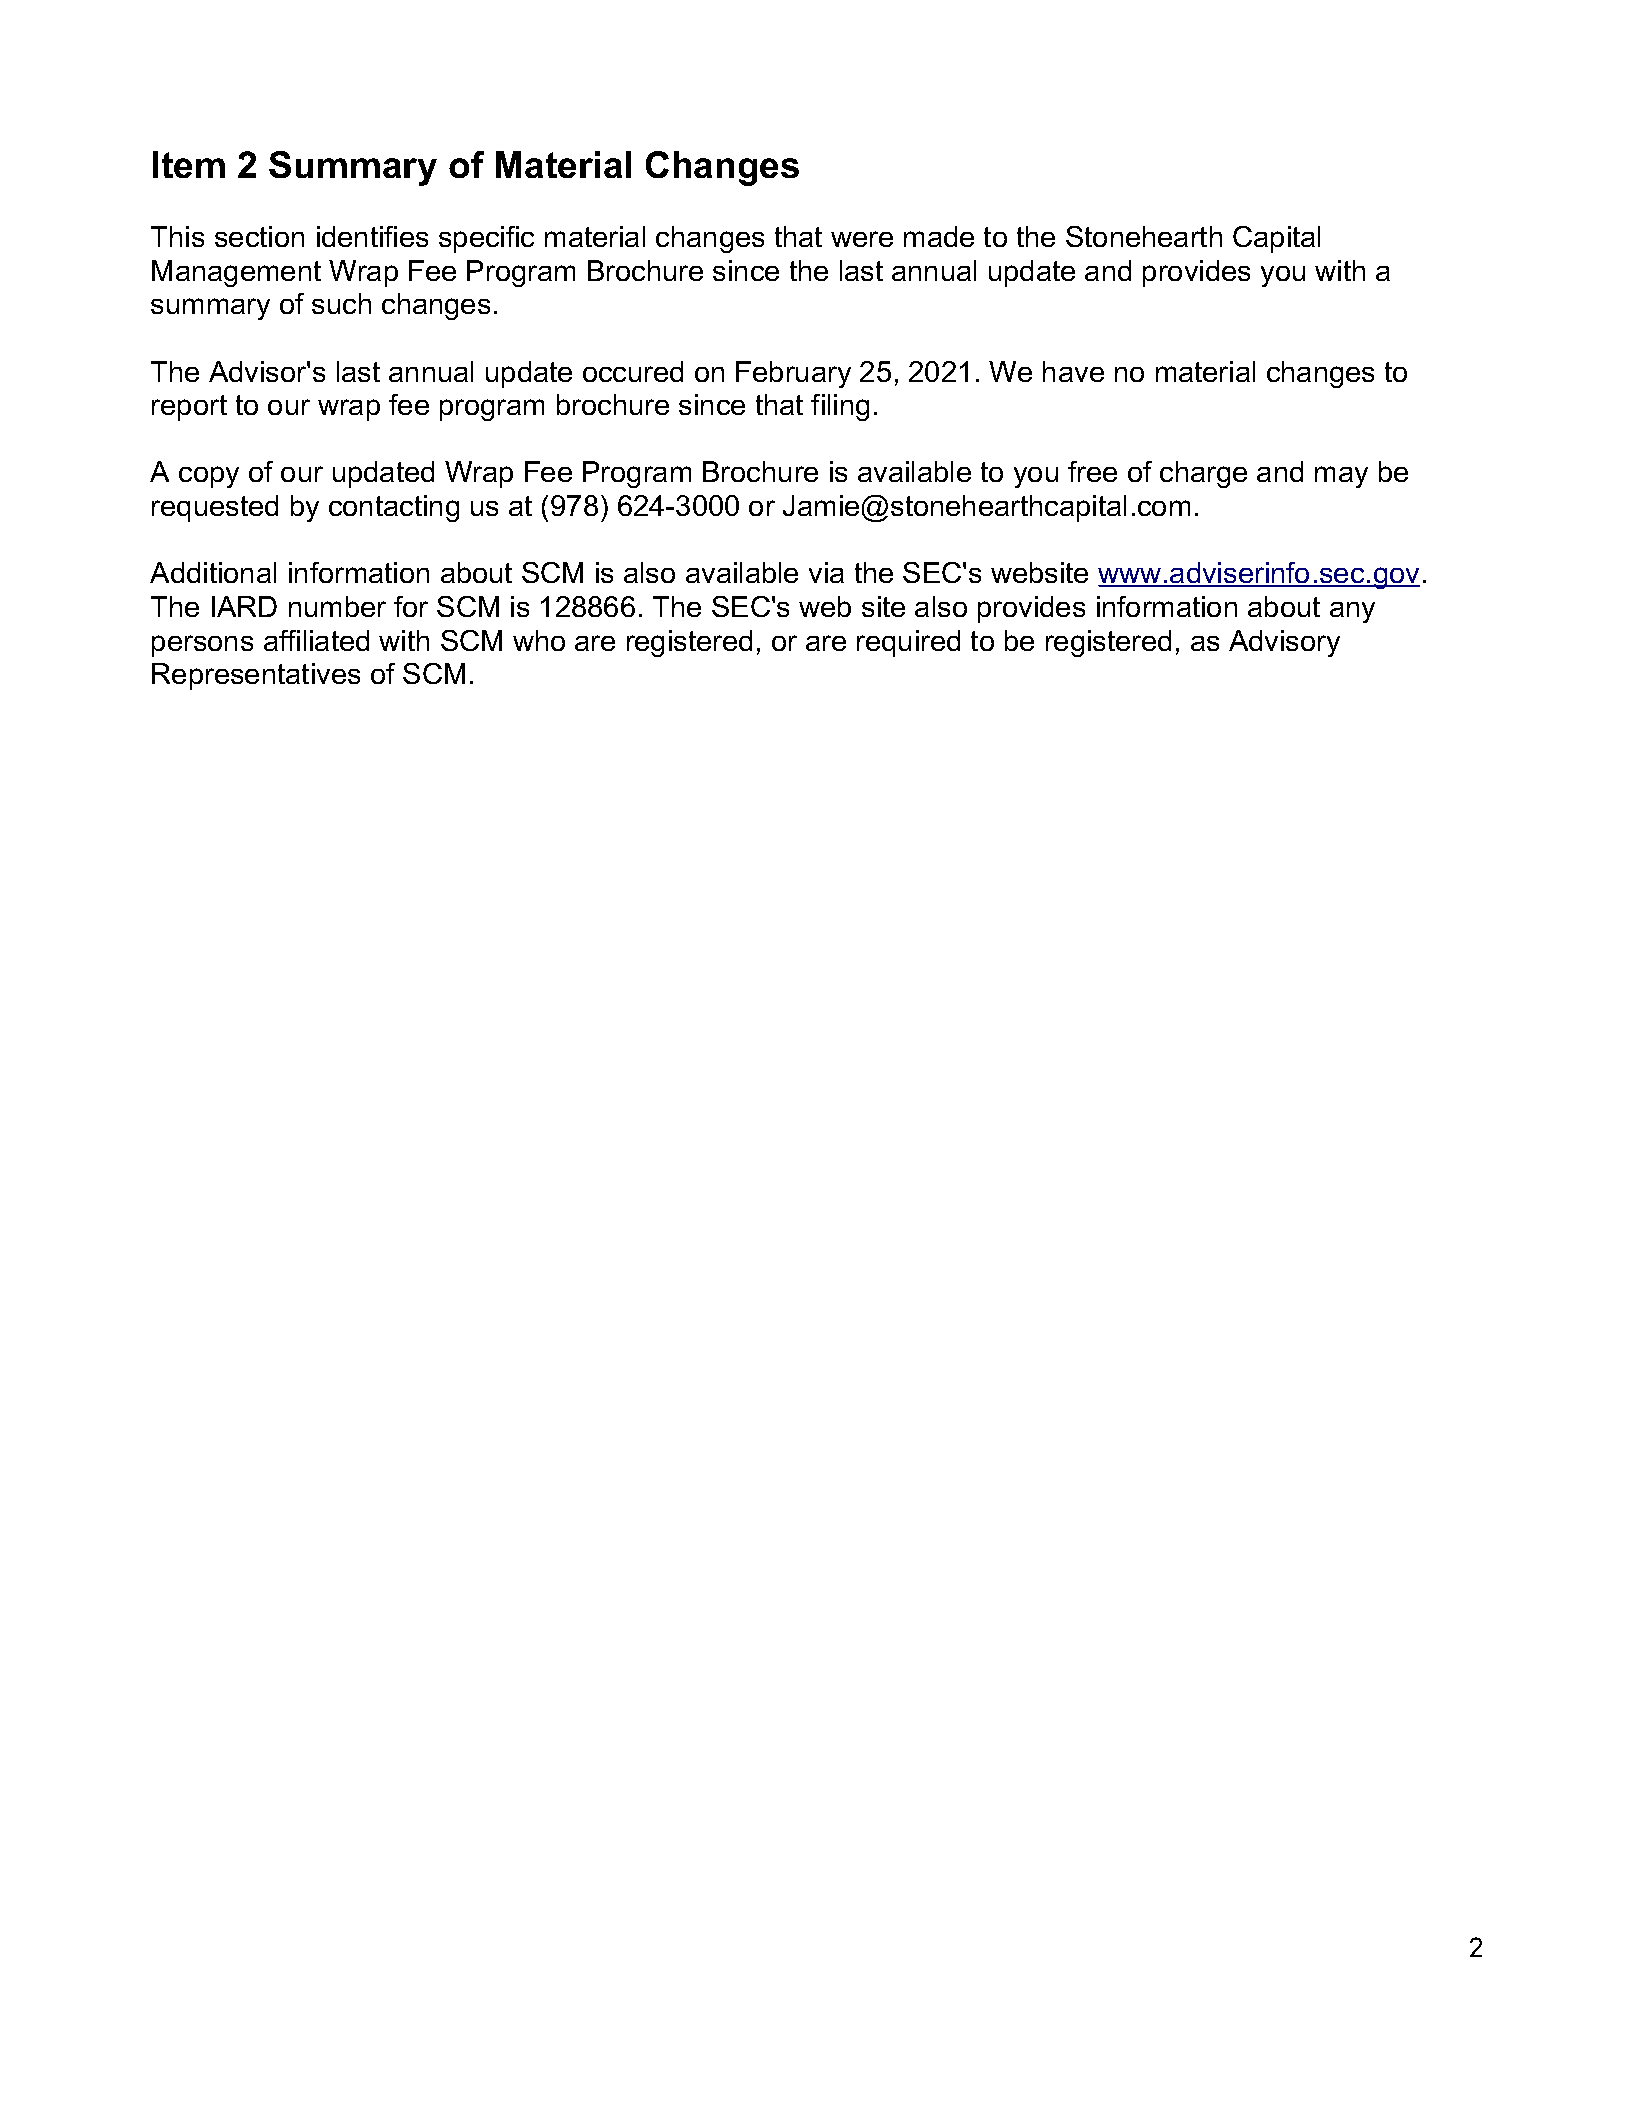  What do you see at coordinates (209, 477) in the screenshot?
I see `copy` at bounding box center [209, 477].
